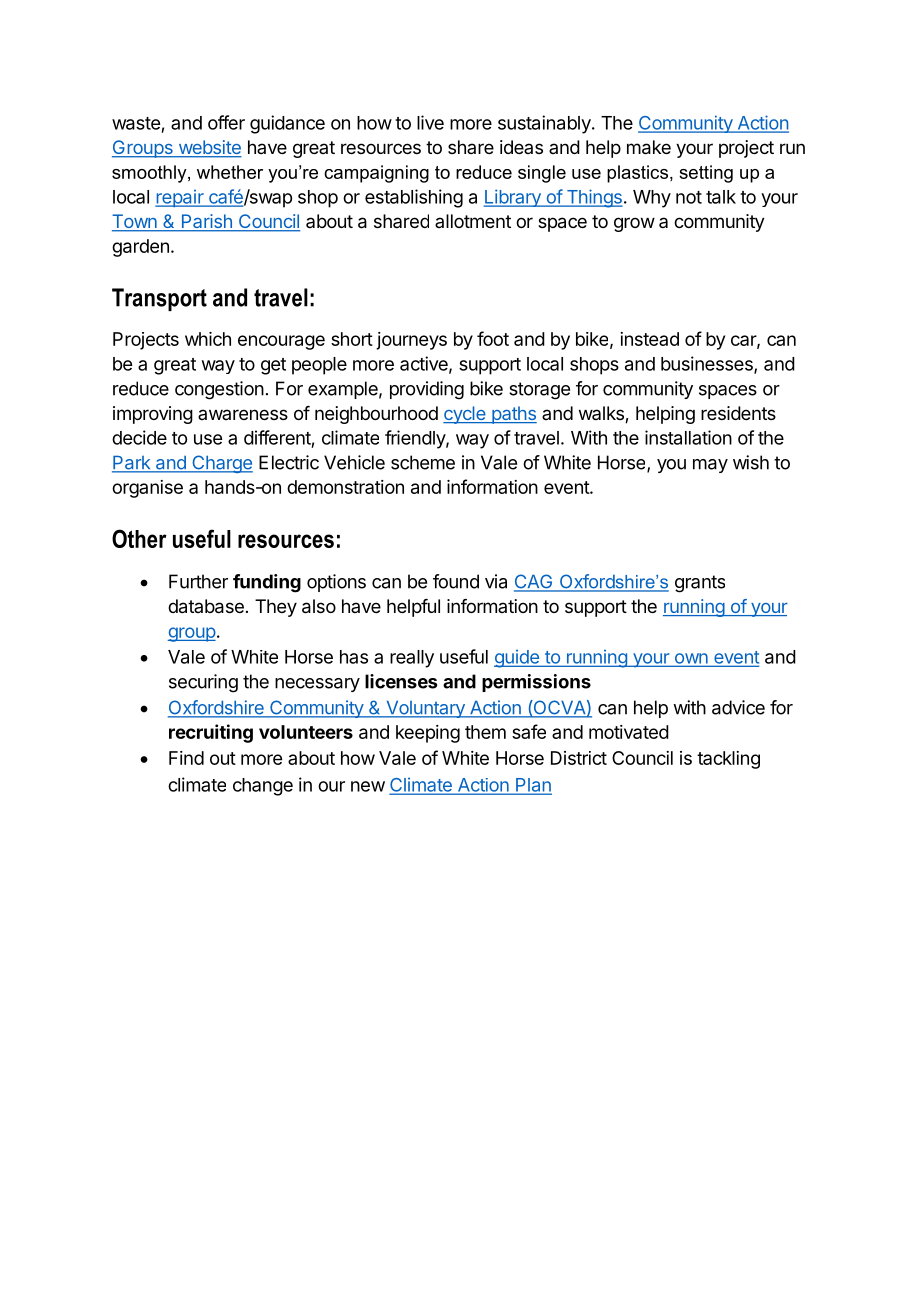 The image size is (924, 1308). What do you see at coordinates (427, 390) in the image?
I see `providing` at bounding box center [427, 390].
